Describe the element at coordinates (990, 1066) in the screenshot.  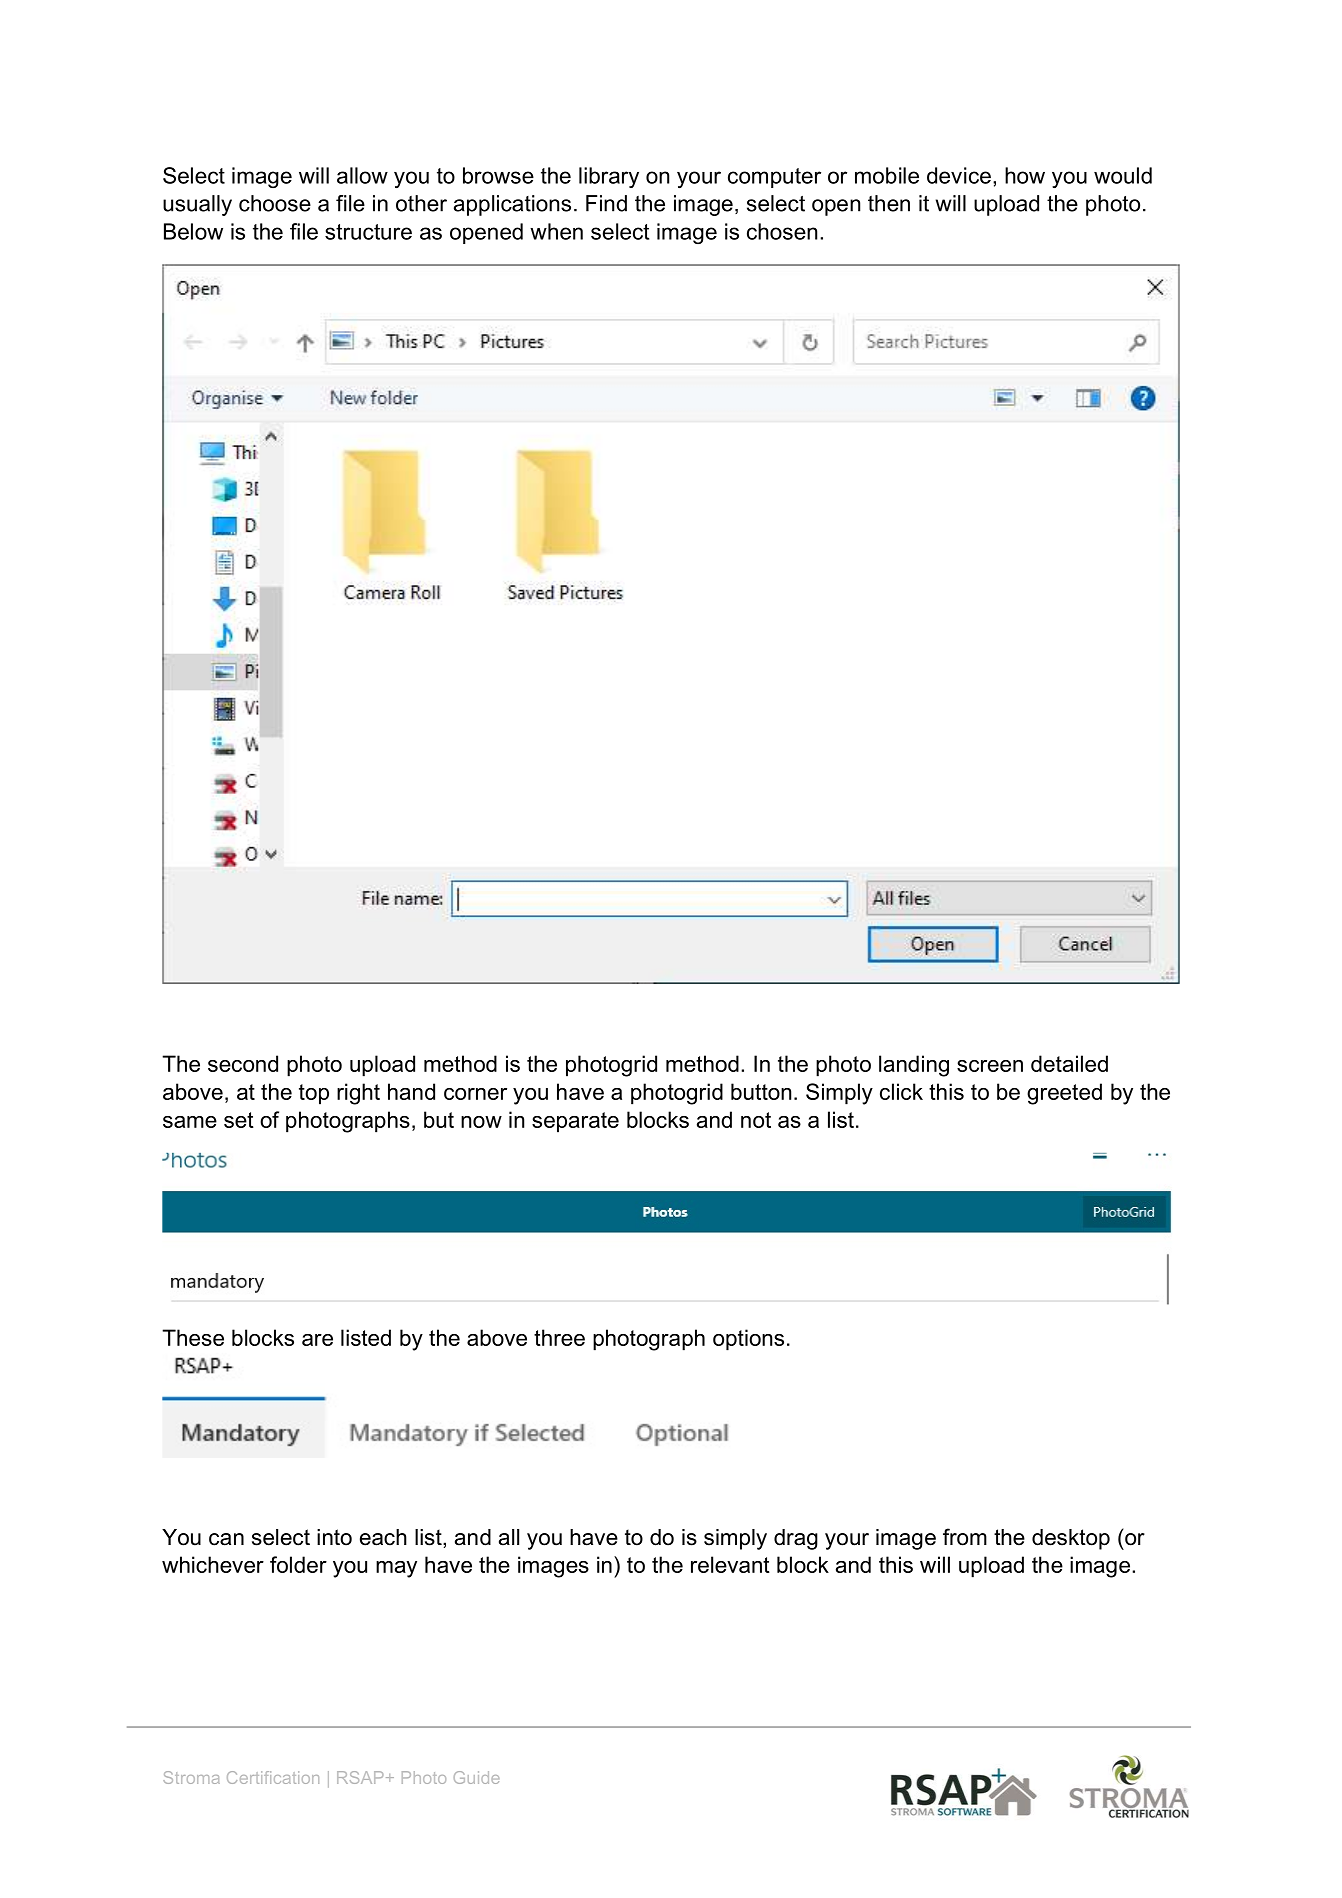
I see `screen` at that location.
